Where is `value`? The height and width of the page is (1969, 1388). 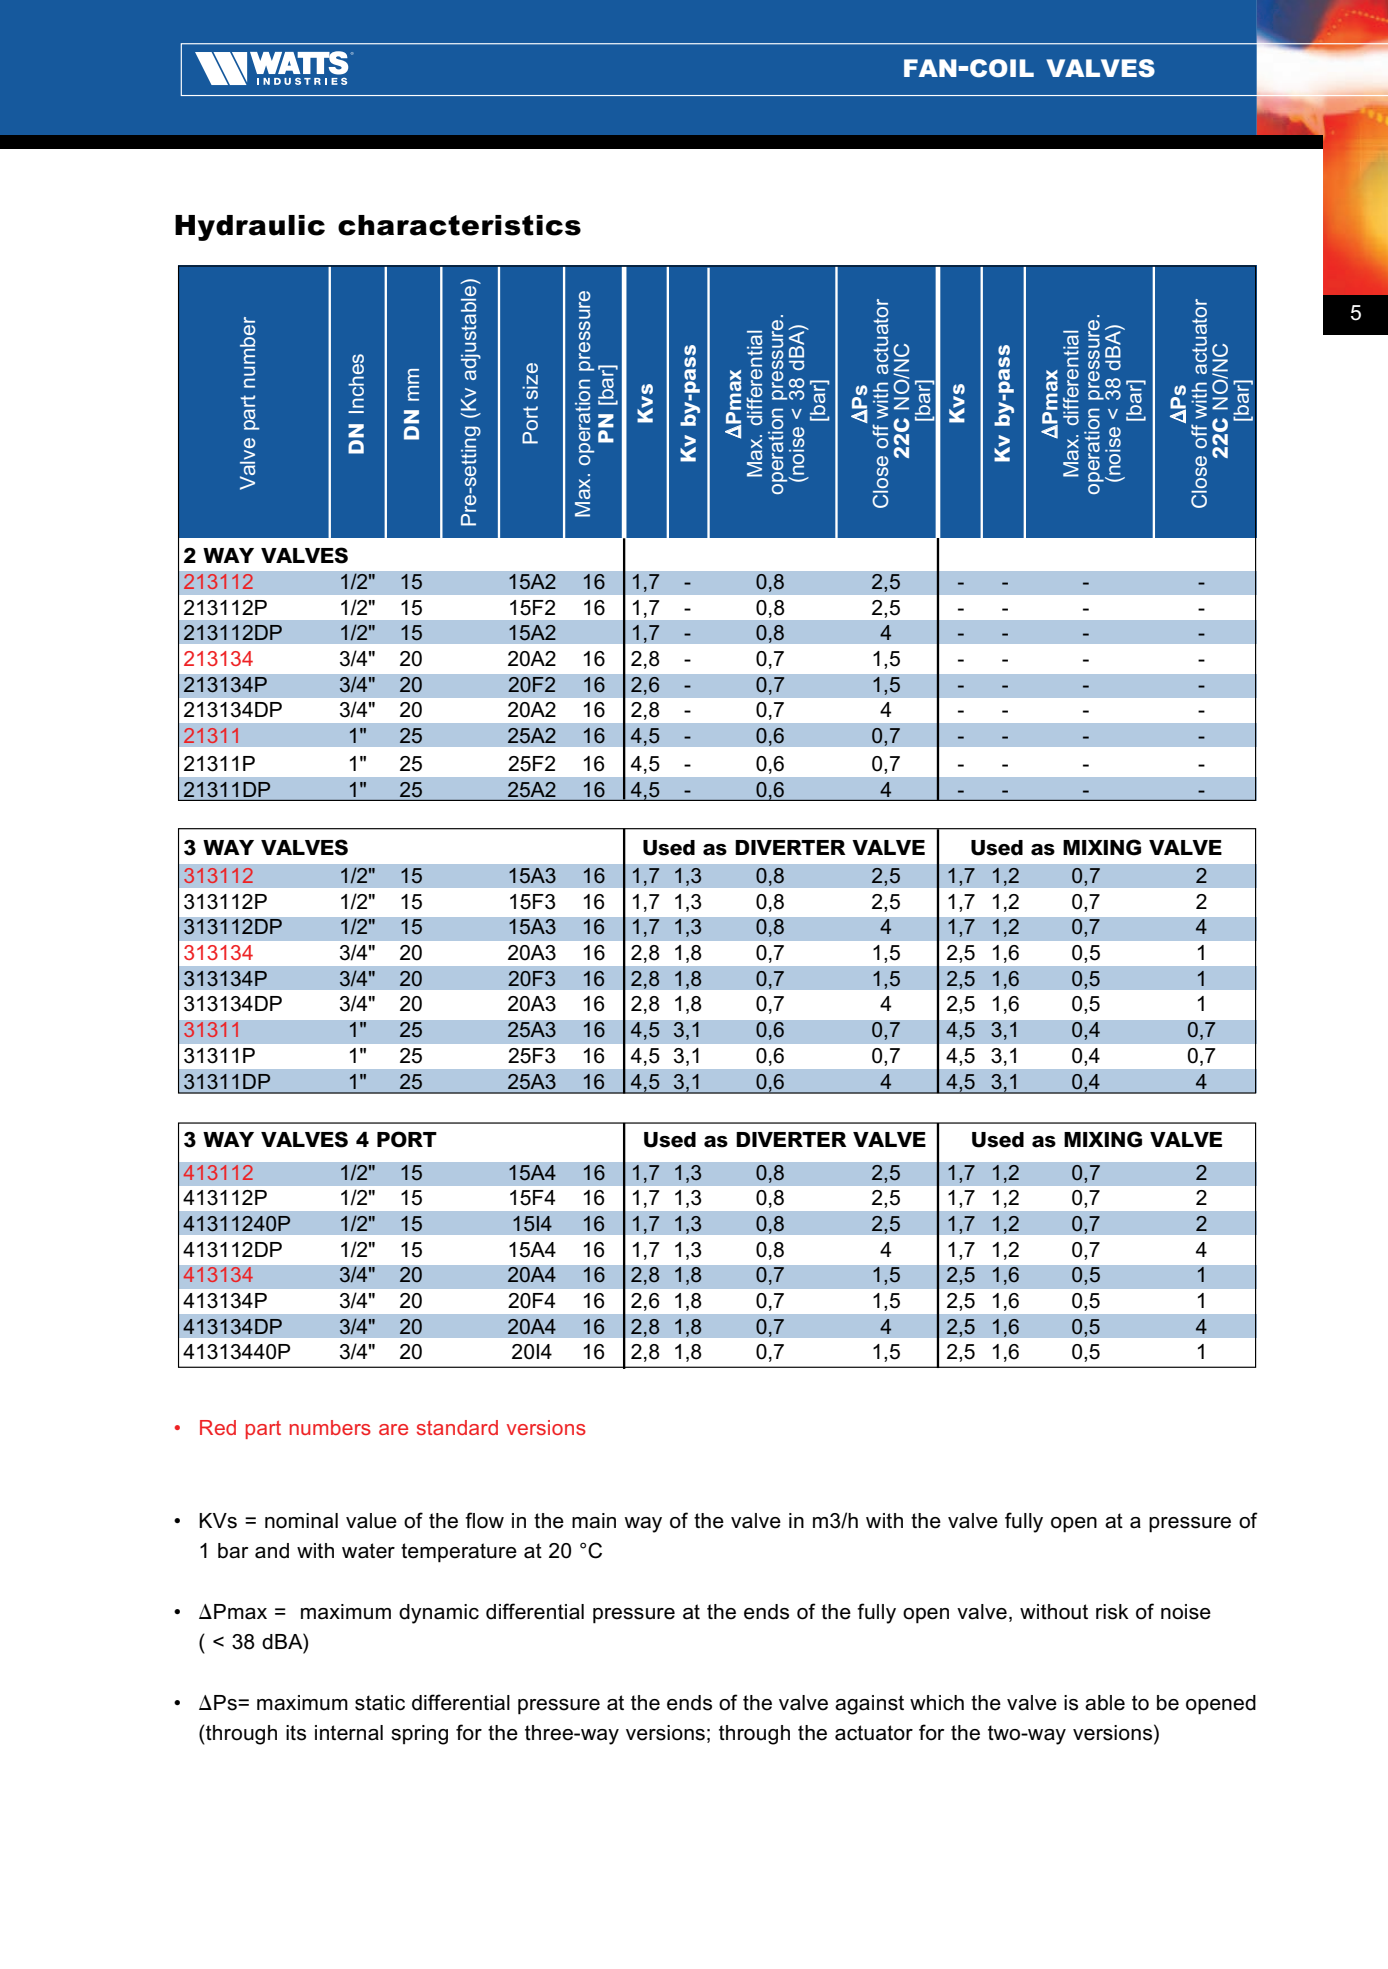 value is located at coordinates (371, 1521).
